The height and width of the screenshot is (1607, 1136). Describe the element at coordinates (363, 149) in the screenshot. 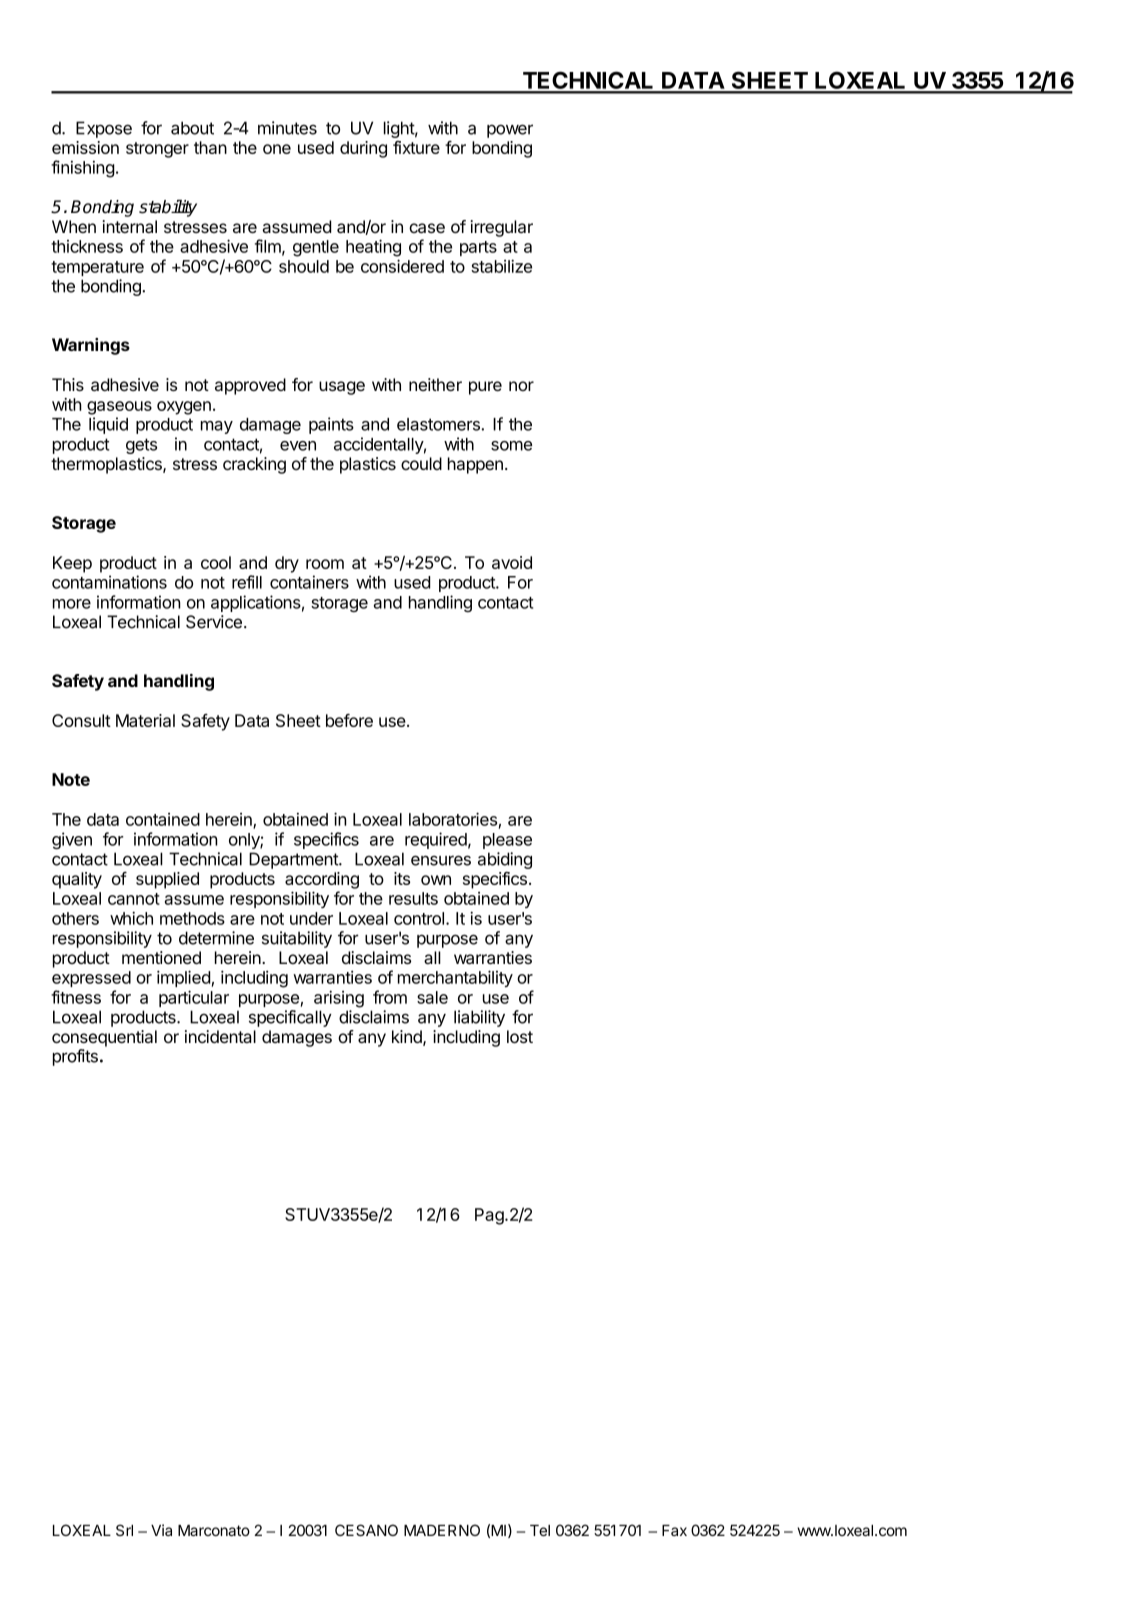

I see `during` at that location.
